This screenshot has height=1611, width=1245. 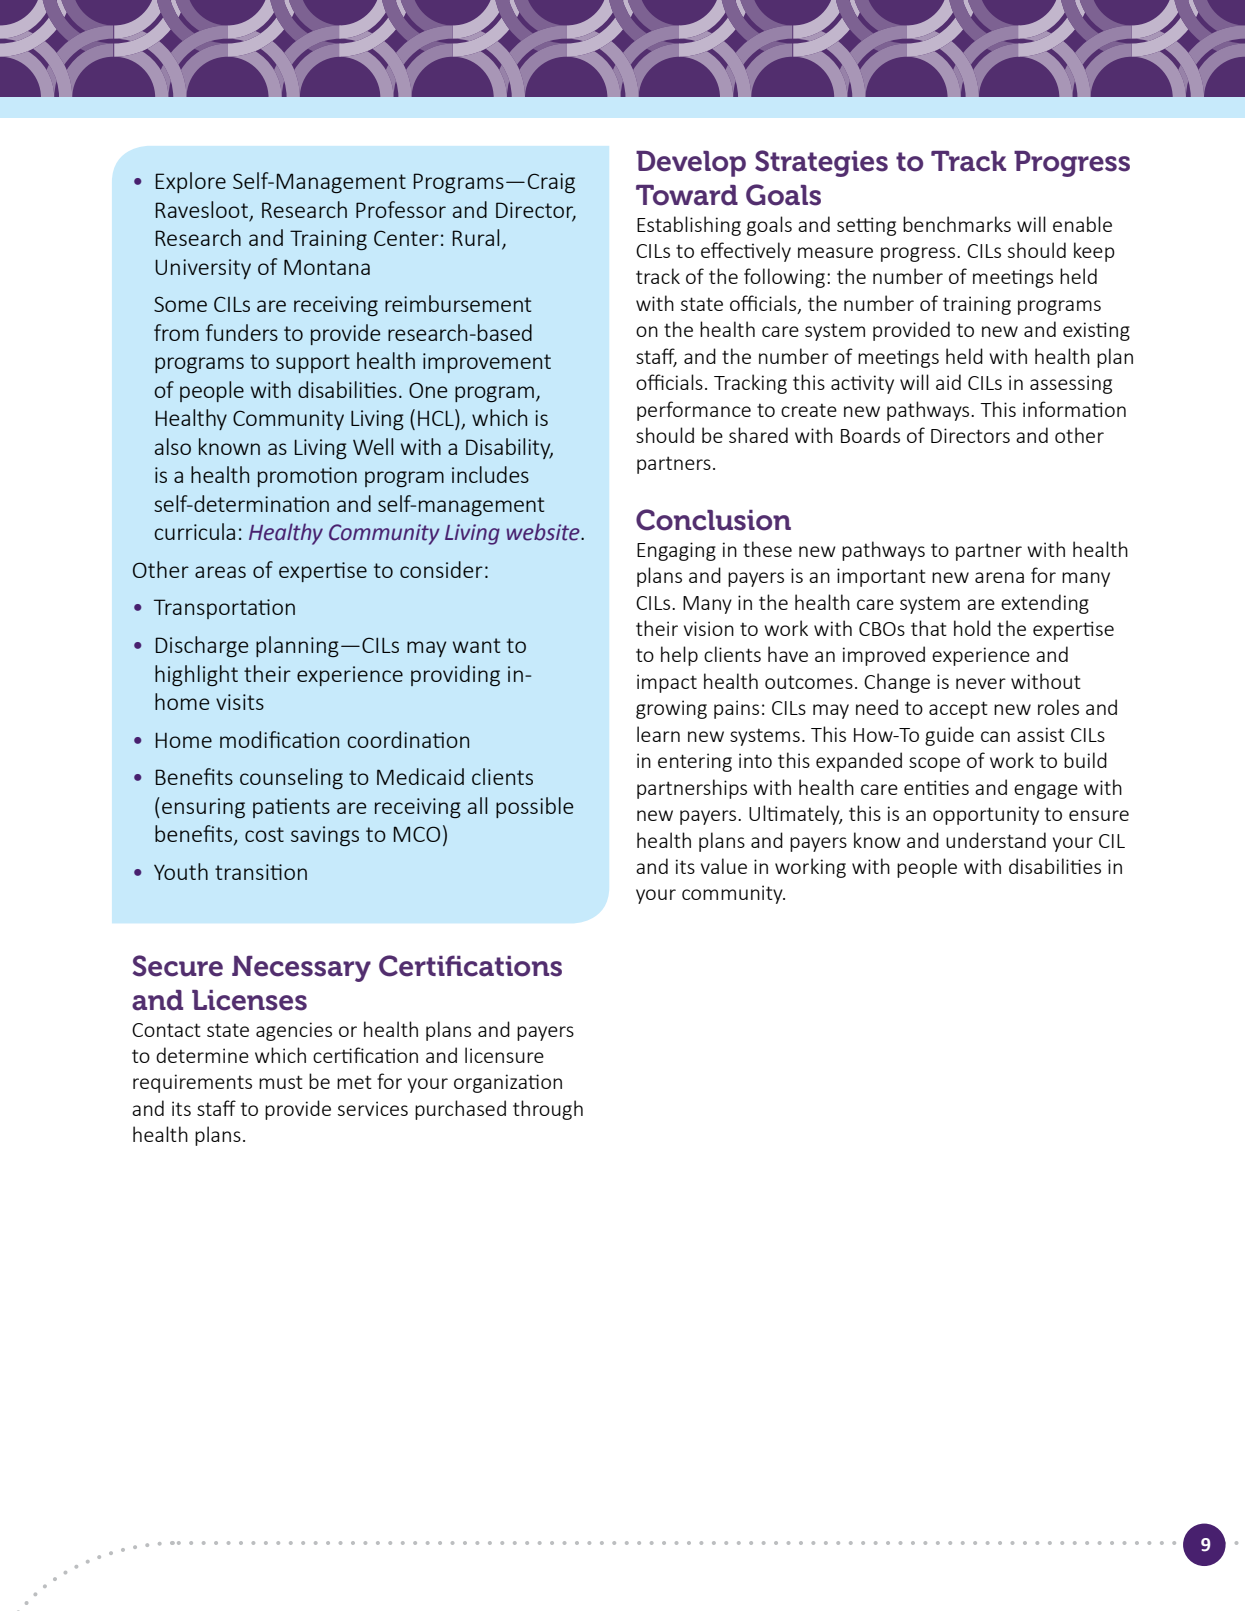 I want to click on Transportation, so click(x=224, y=609).
